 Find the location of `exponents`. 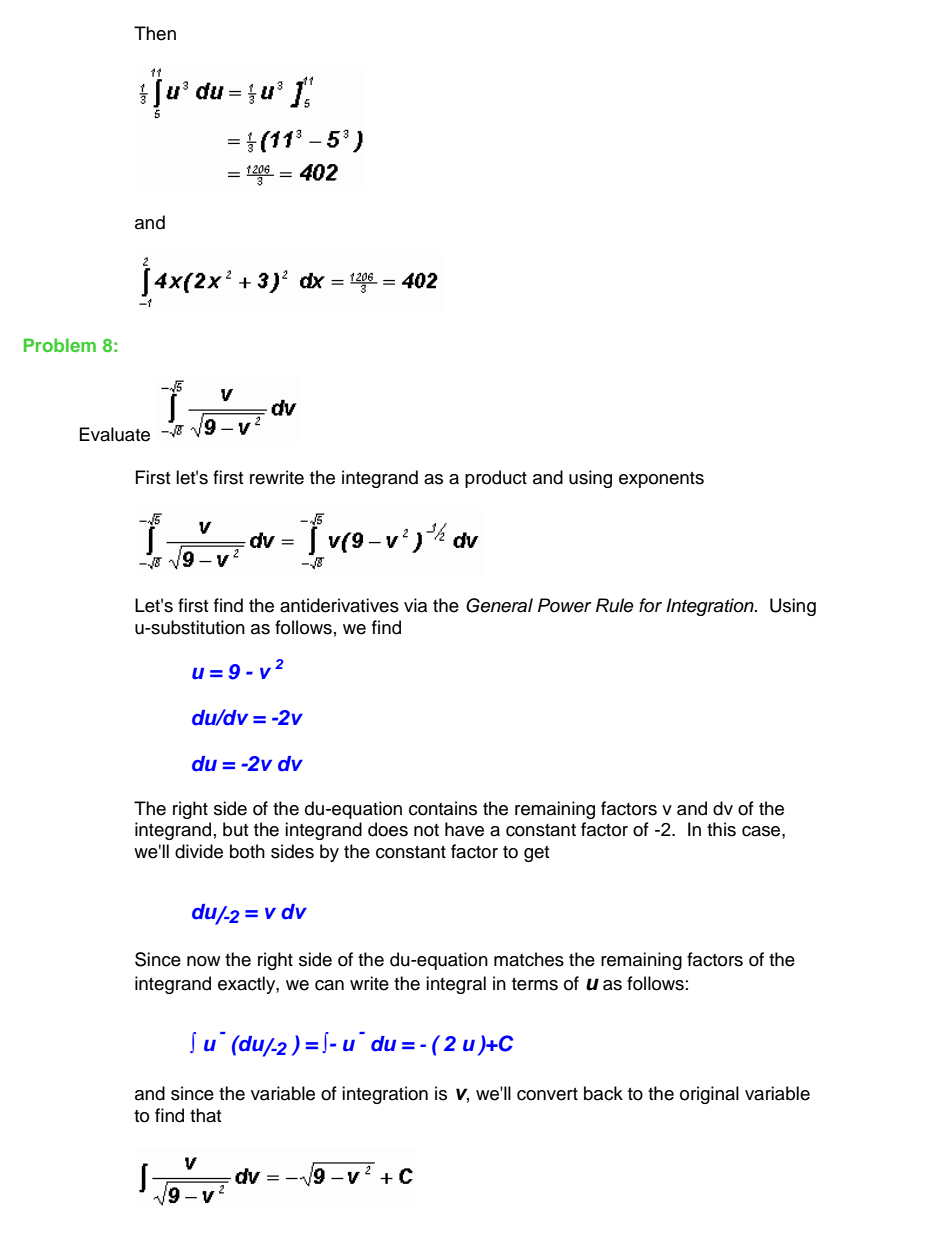

exponents is located at coordinates (661, 480).
